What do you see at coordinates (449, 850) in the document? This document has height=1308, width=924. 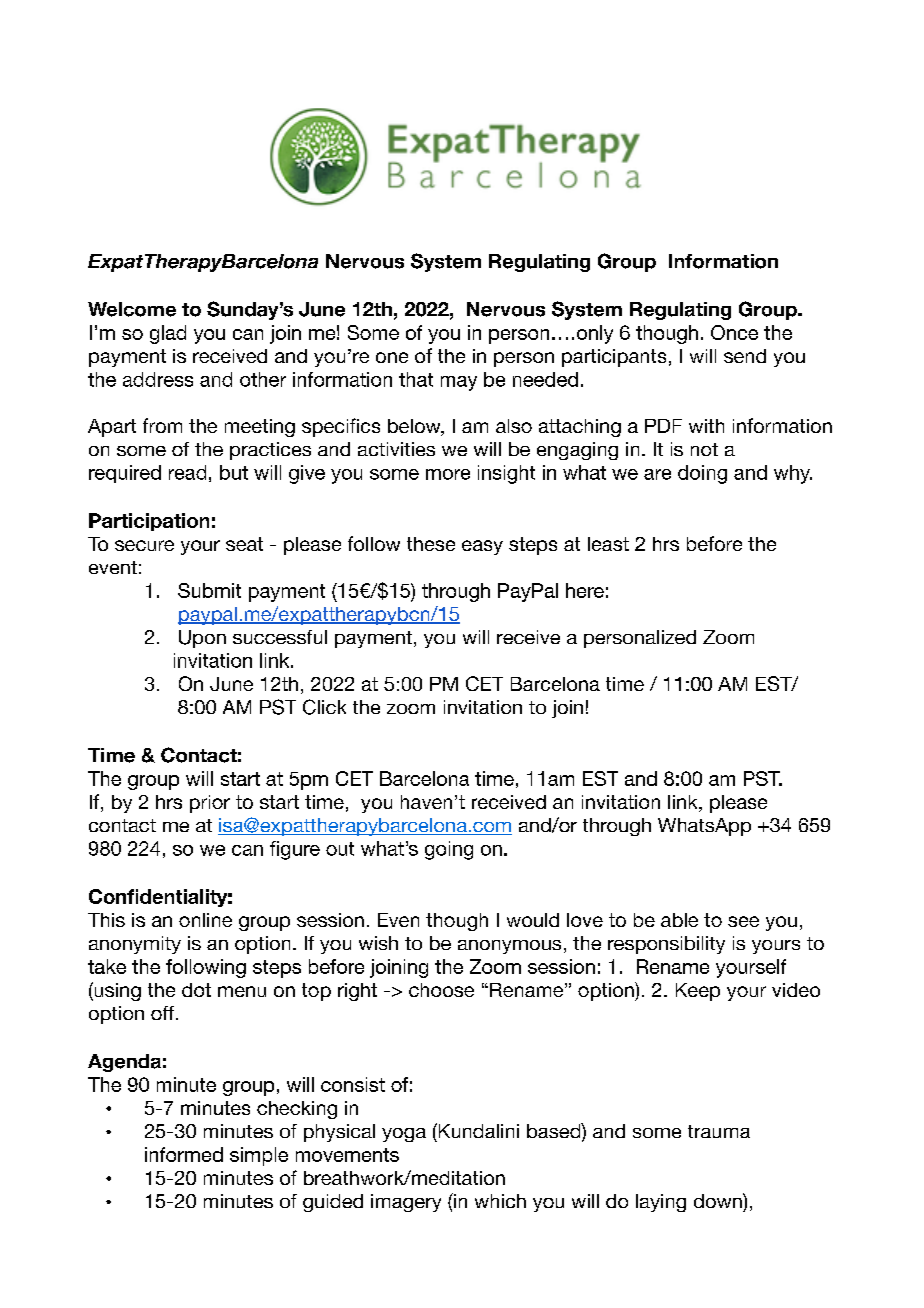 I see `going` at bounding box center [449, 850].
